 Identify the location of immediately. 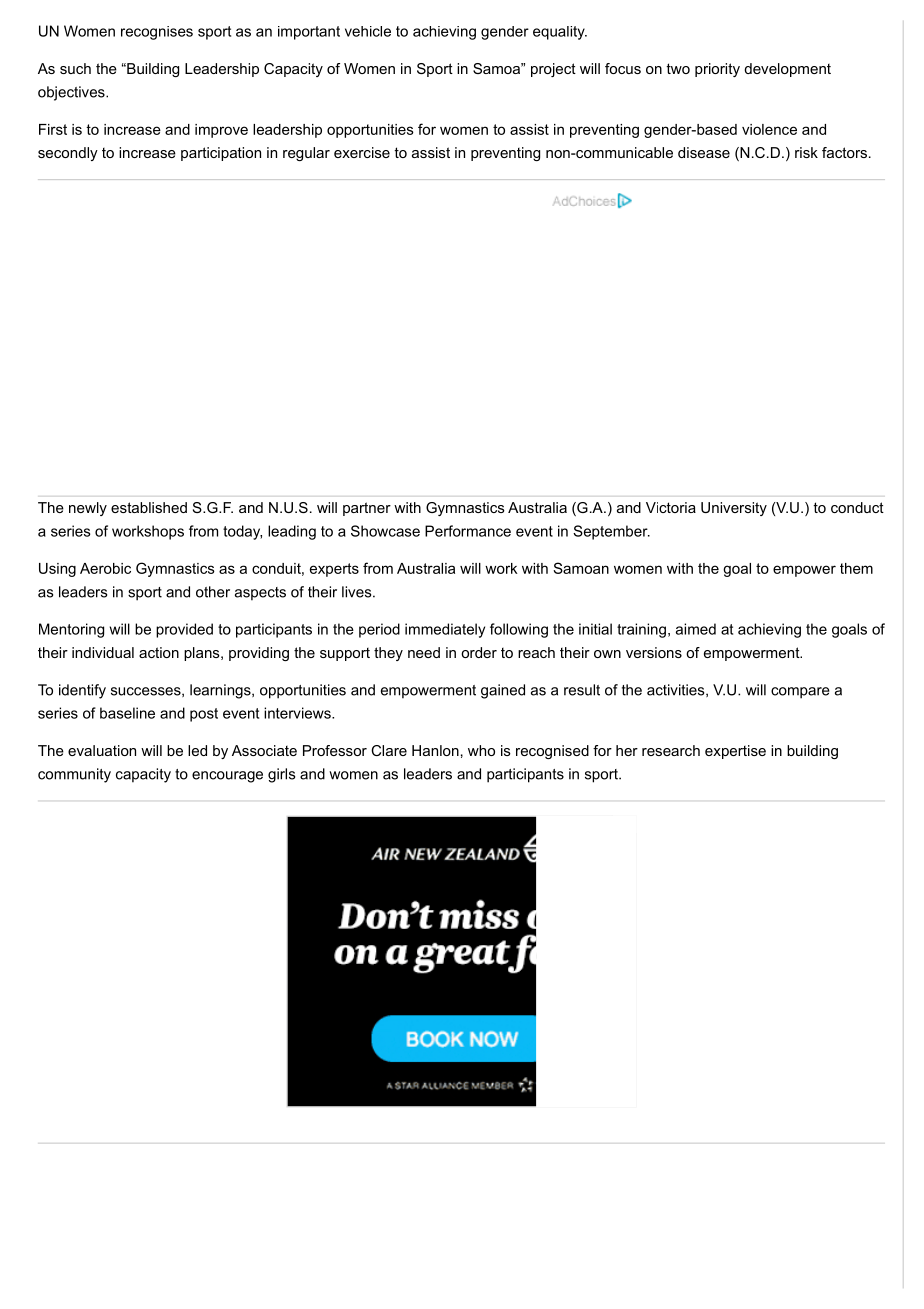
(445, 630).
